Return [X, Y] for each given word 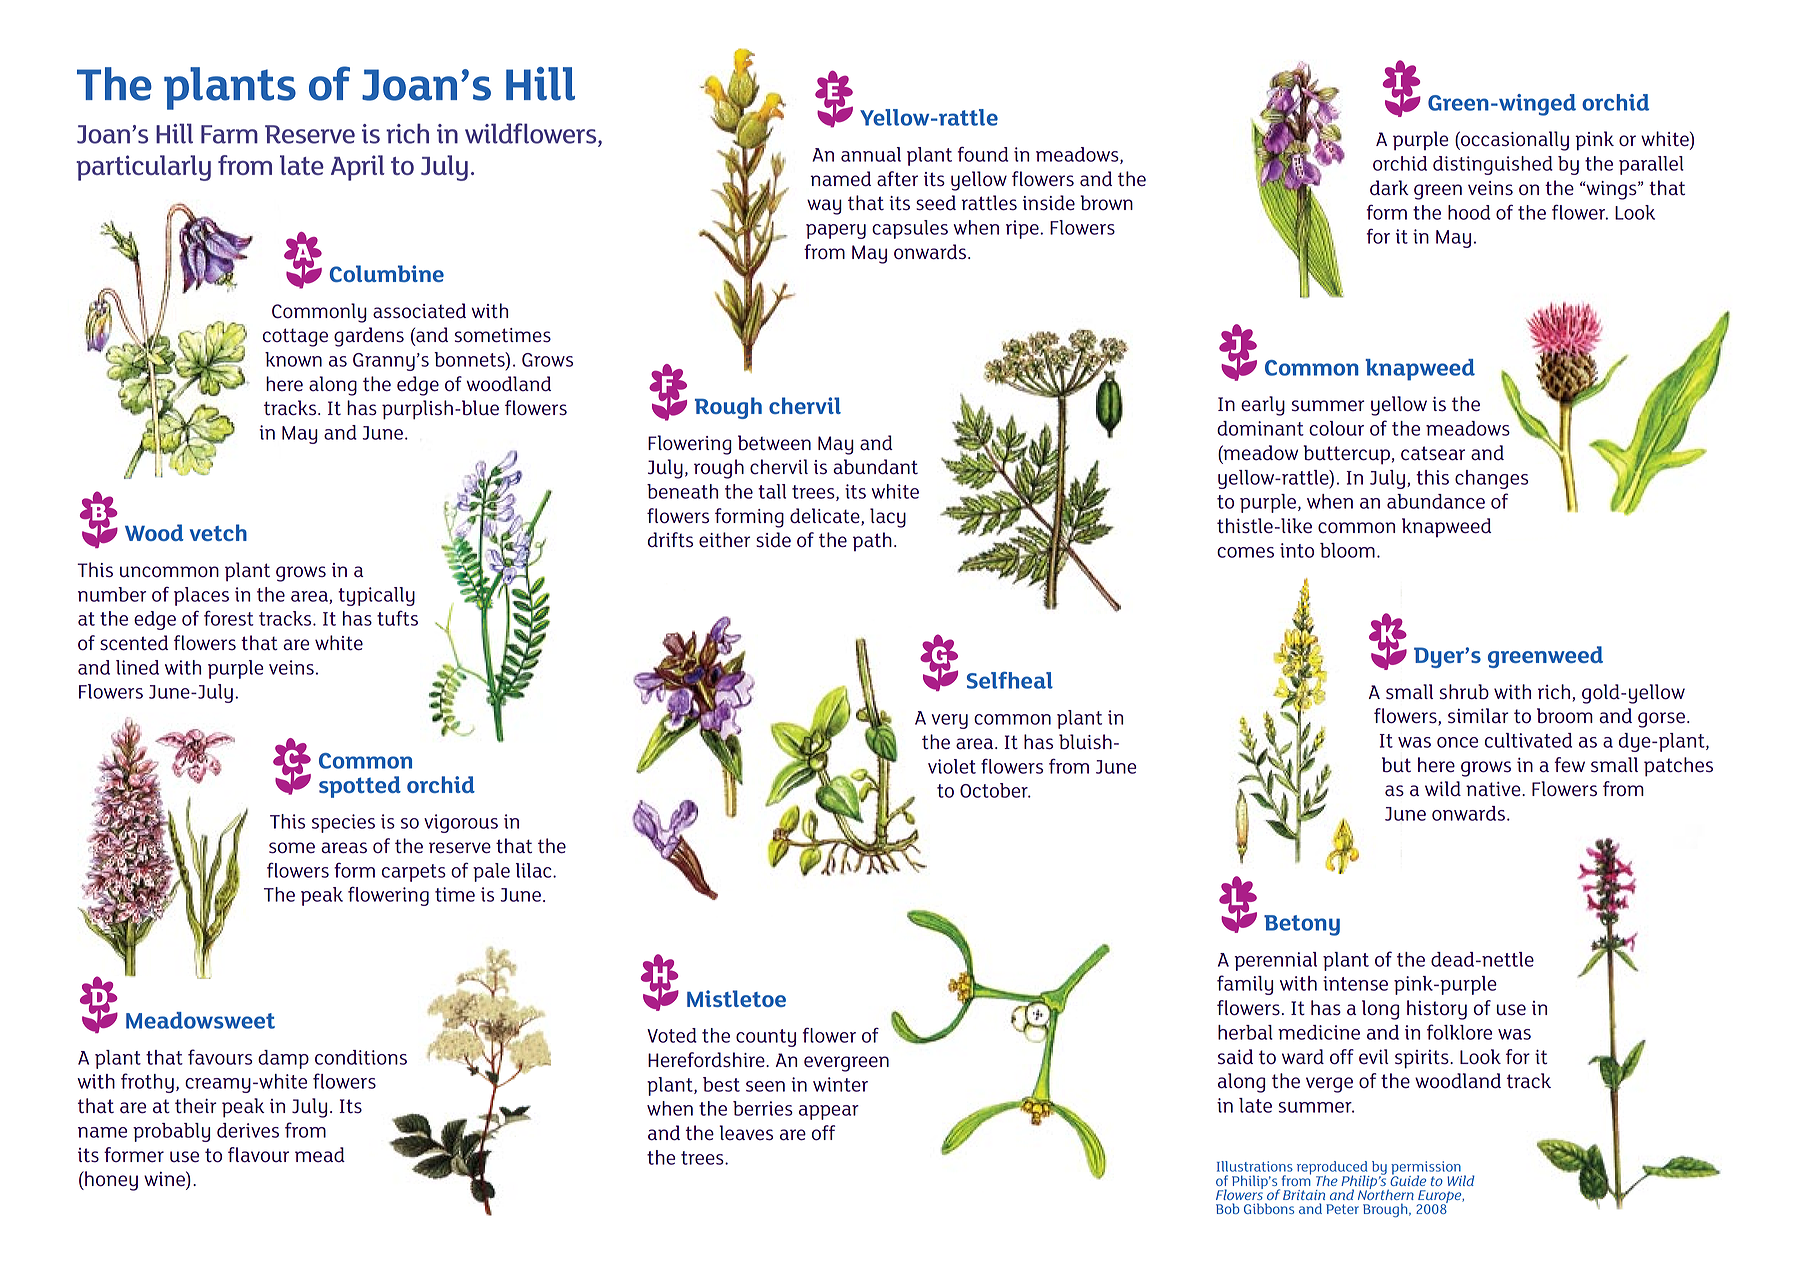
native [1494, 789]
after [897, 179]
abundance [1436, 501]
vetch [218, 532]
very [949, 721]
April [358, 168]
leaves [746, 1133]
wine [165, 1180]
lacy [888, 518]
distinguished [1493, 165]
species [343, 823]
